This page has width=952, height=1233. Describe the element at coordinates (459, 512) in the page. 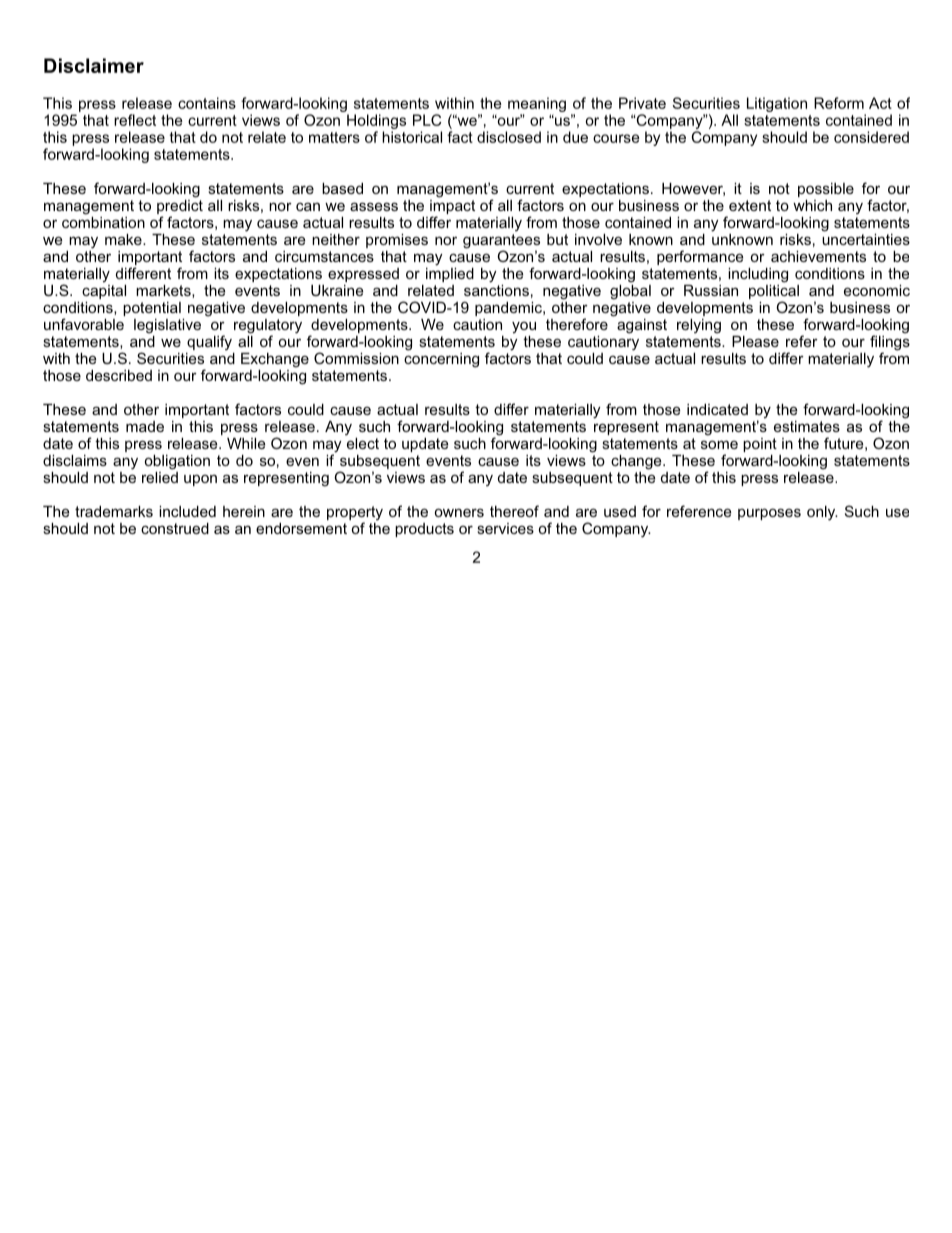

I see `owners` at that location.
